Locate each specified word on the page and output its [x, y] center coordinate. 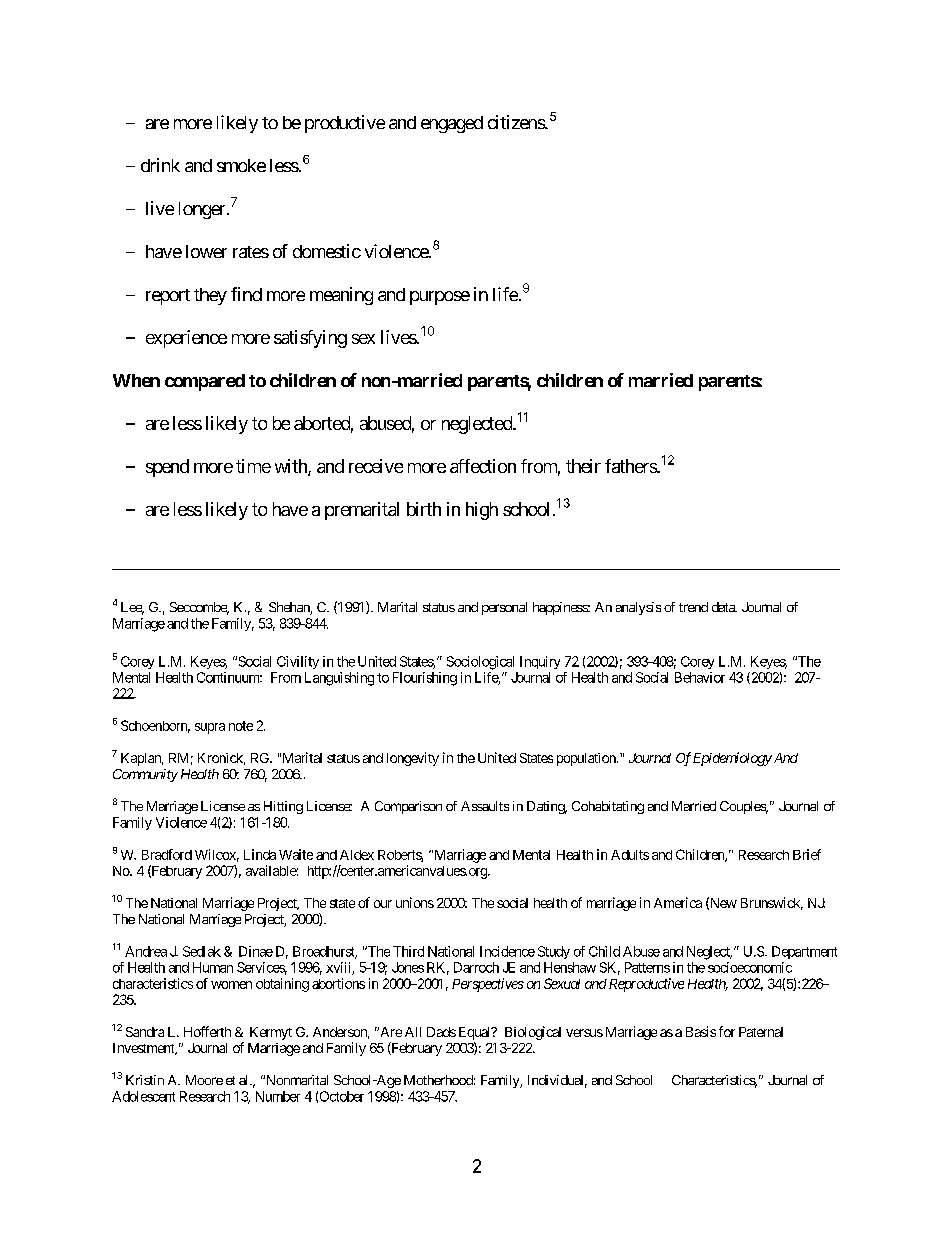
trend [693, 607]
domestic [327, 251]
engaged [452, 124]
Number [278, 1096]
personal [504, 608]
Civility [298, 662]
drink [160, 165]
